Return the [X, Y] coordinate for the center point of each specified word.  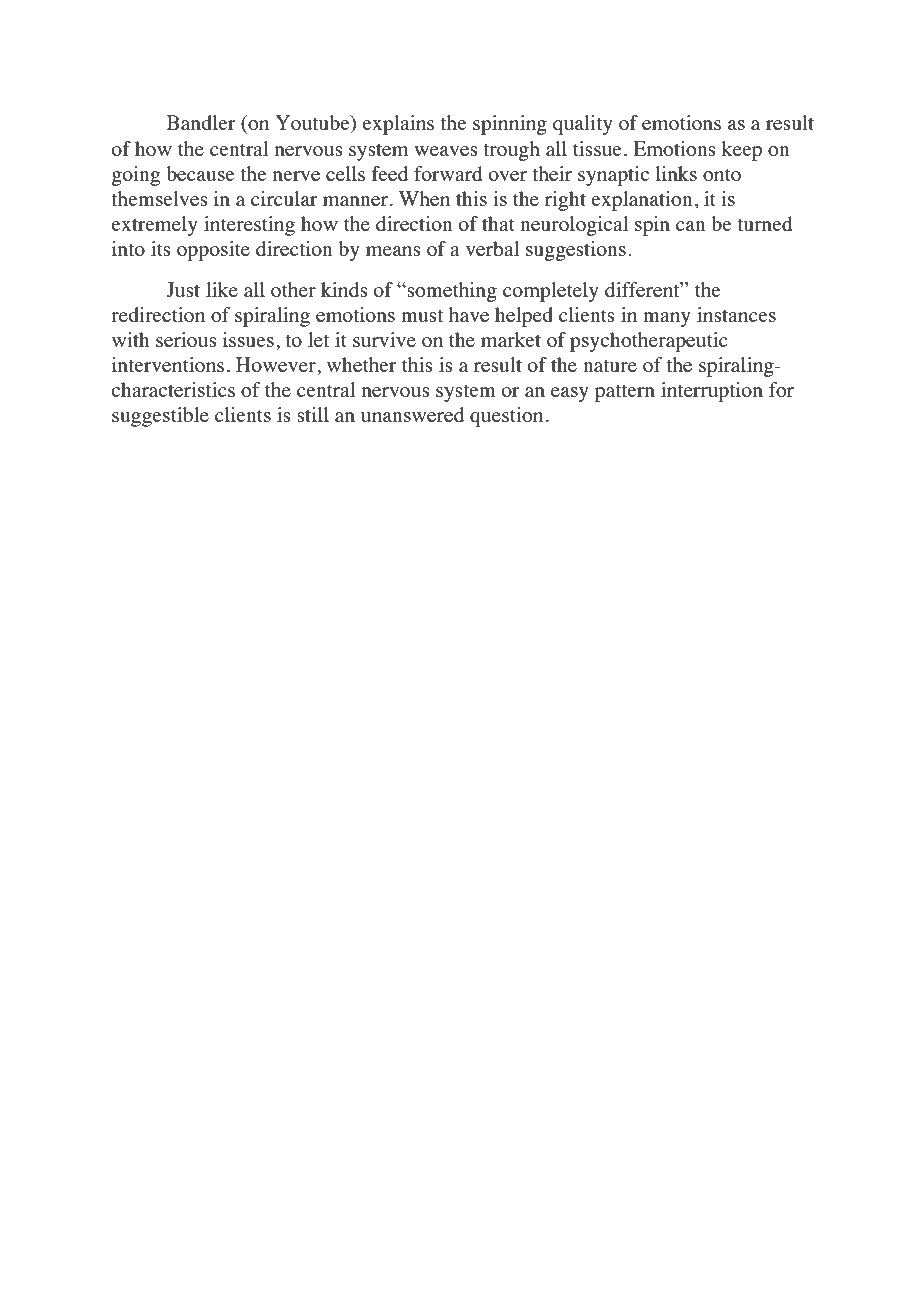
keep [742, 151]
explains [398, 125]
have [469, 314]
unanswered [412, 414]
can [691, 226]
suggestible [160, 417]
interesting [249, 226]
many [667, 319]
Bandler [201, 122]
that [498, 223]
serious [186, 339]
